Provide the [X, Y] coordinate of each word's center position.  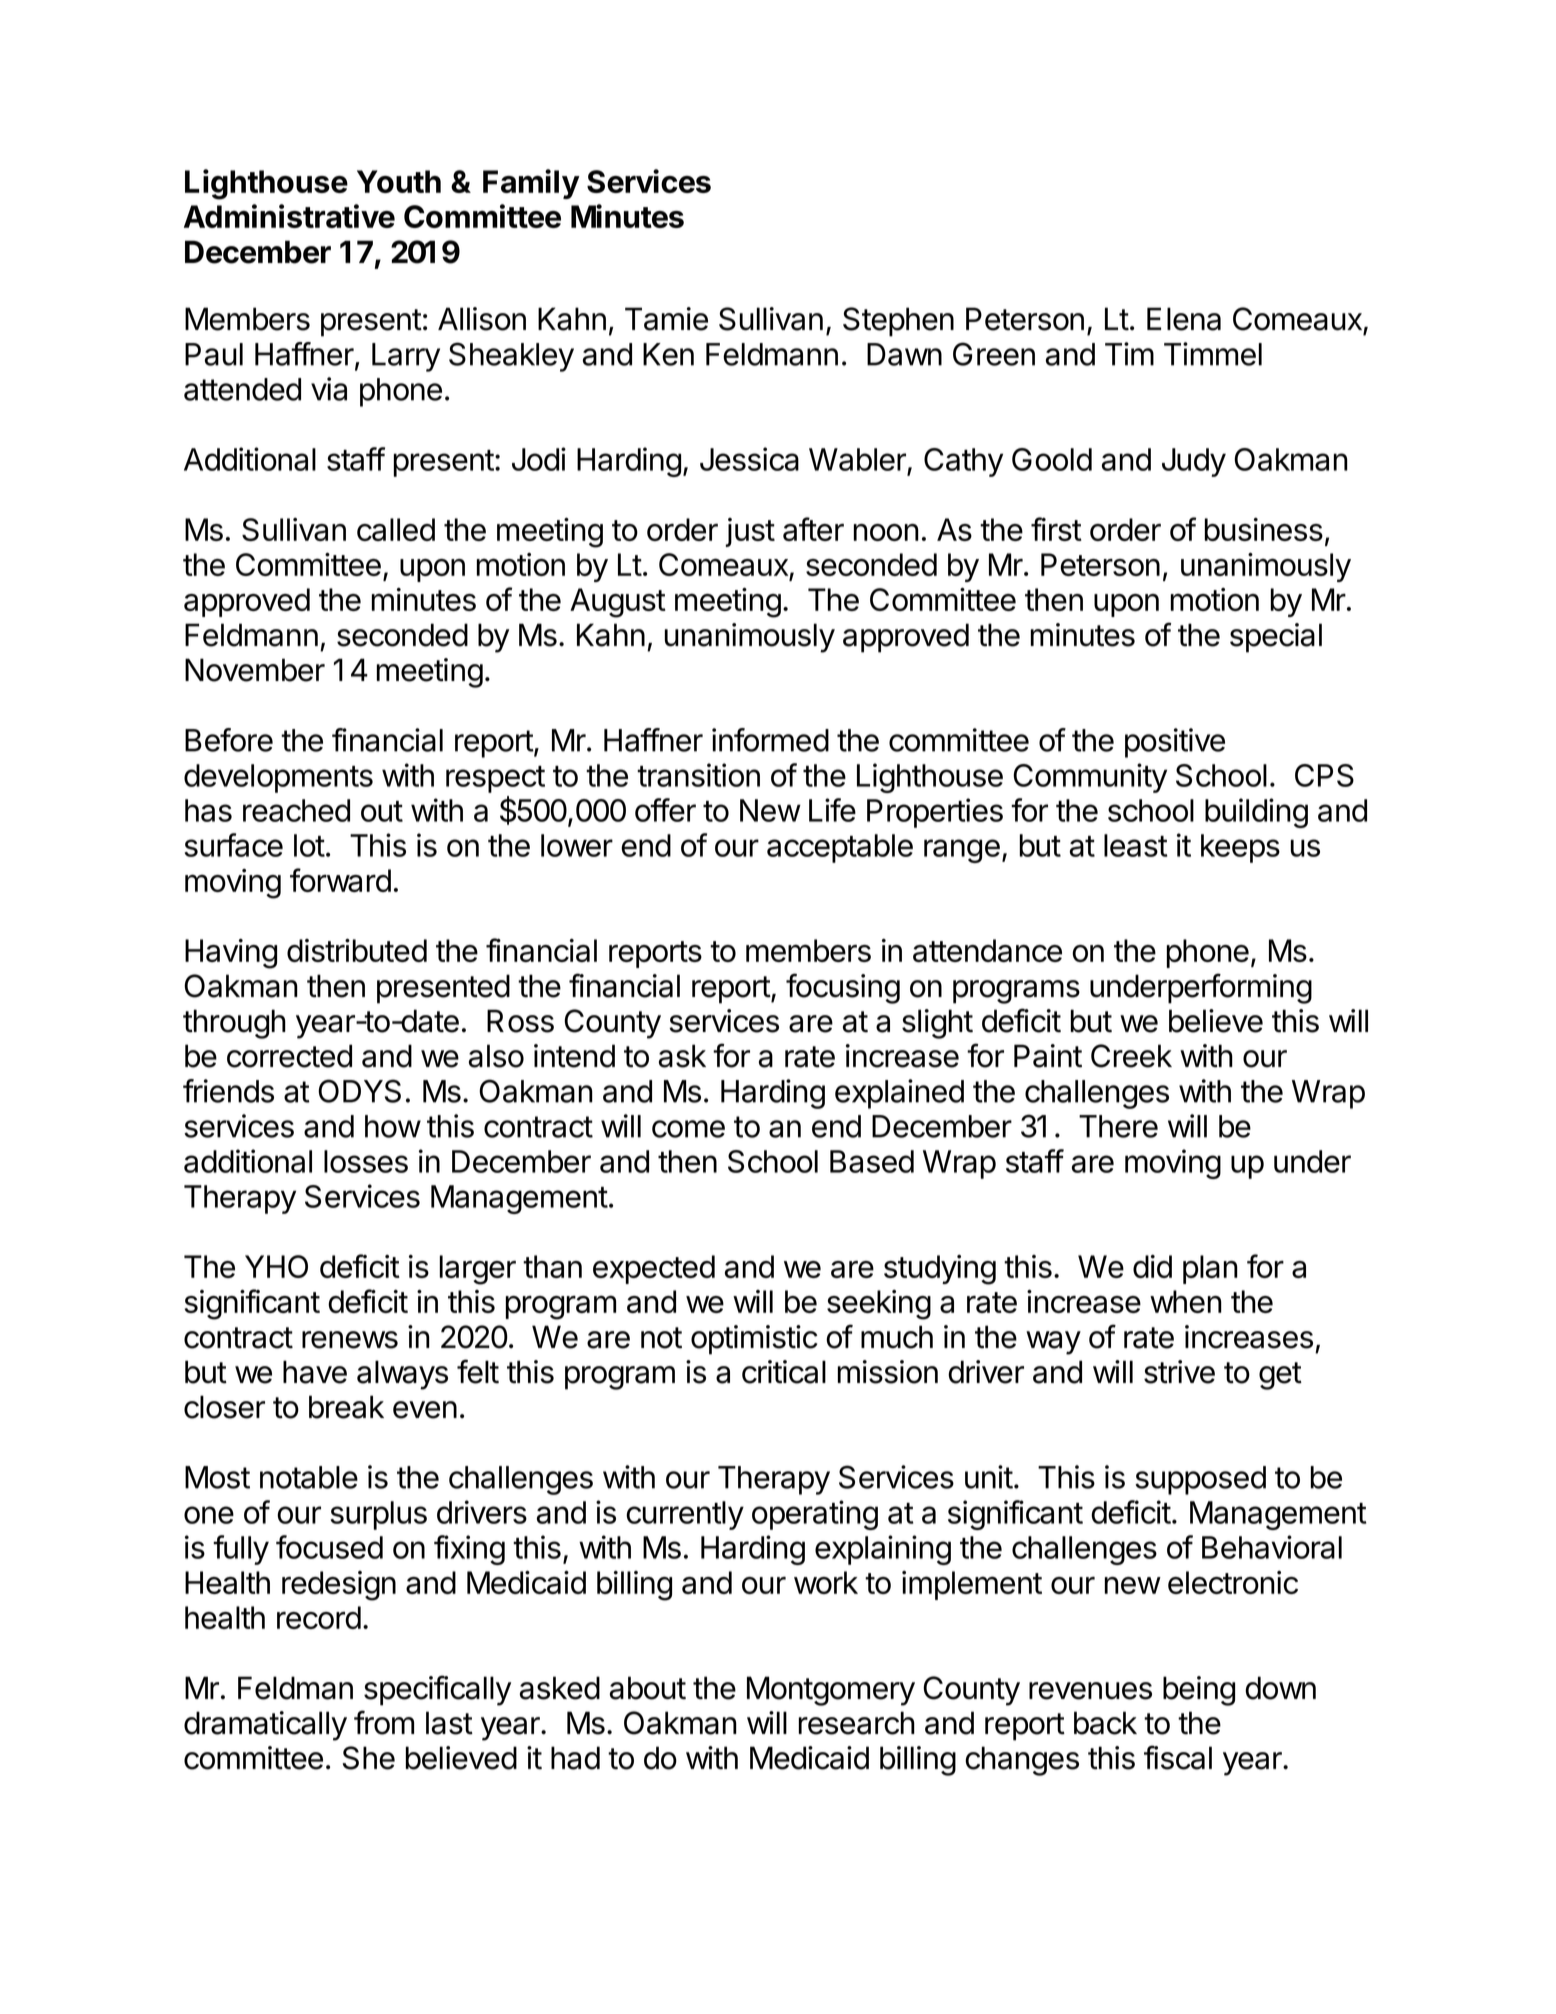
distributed [357, 950]
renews [350, 1340]
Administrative [289, 216]
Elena [1184, 319]
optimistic [754, 1340]
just [750, 532]
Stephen [898, 322]
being [1199, 1691]
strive [1179, 1372]
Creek [1131, 1056]
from [384, 1722]
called [396, 529]
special [1276, 638]
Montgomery [831, 1691]
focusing [843, 988]
